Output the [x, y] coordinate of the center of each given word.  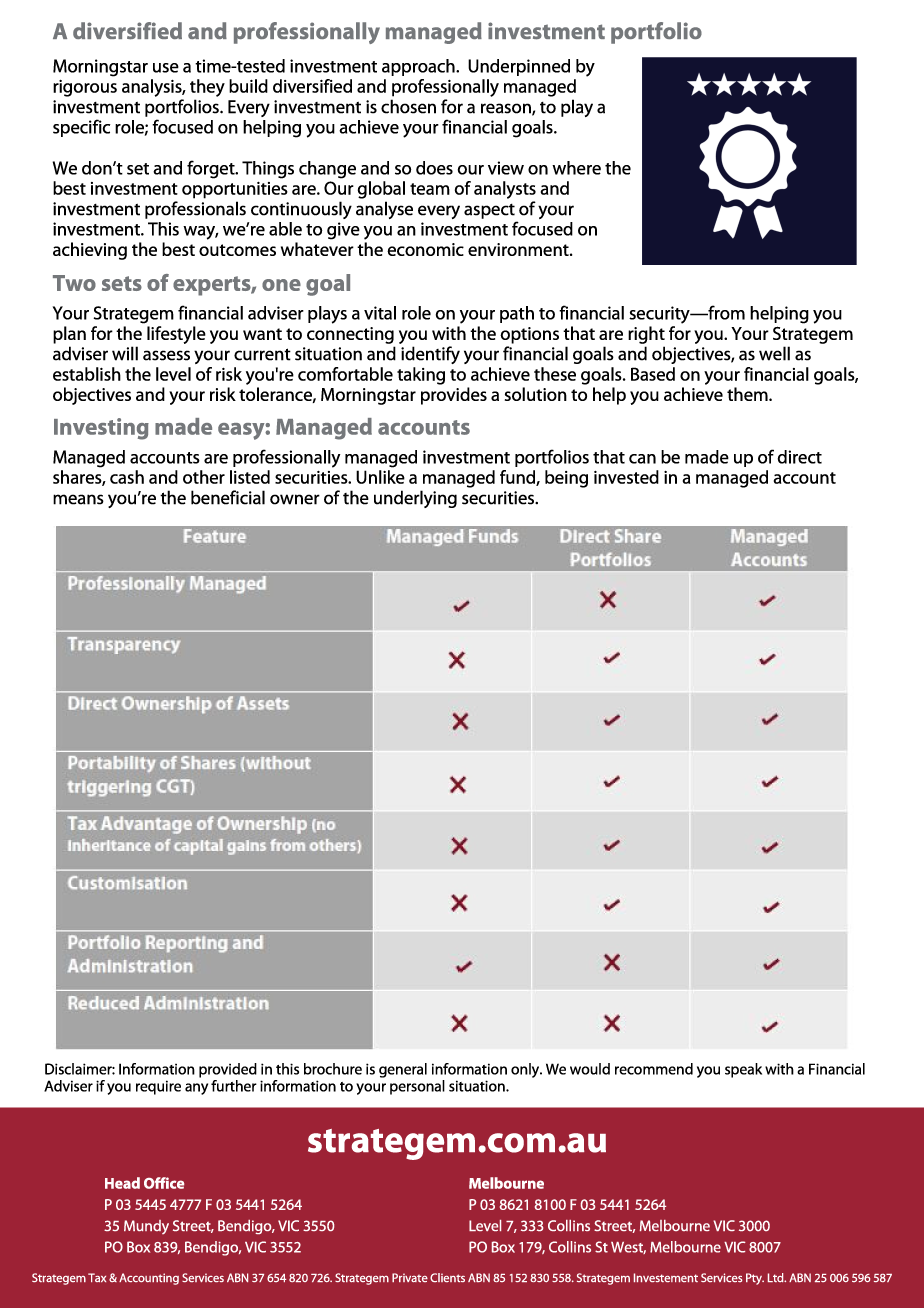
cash [127, 477]
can [642, 459]
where [576, 168]
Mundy [146, 1227]
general [403, 1070]
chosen [408, 106]
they [207, 88]
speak [743, 1070]
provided [228, 1070]
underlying [415, 499]
